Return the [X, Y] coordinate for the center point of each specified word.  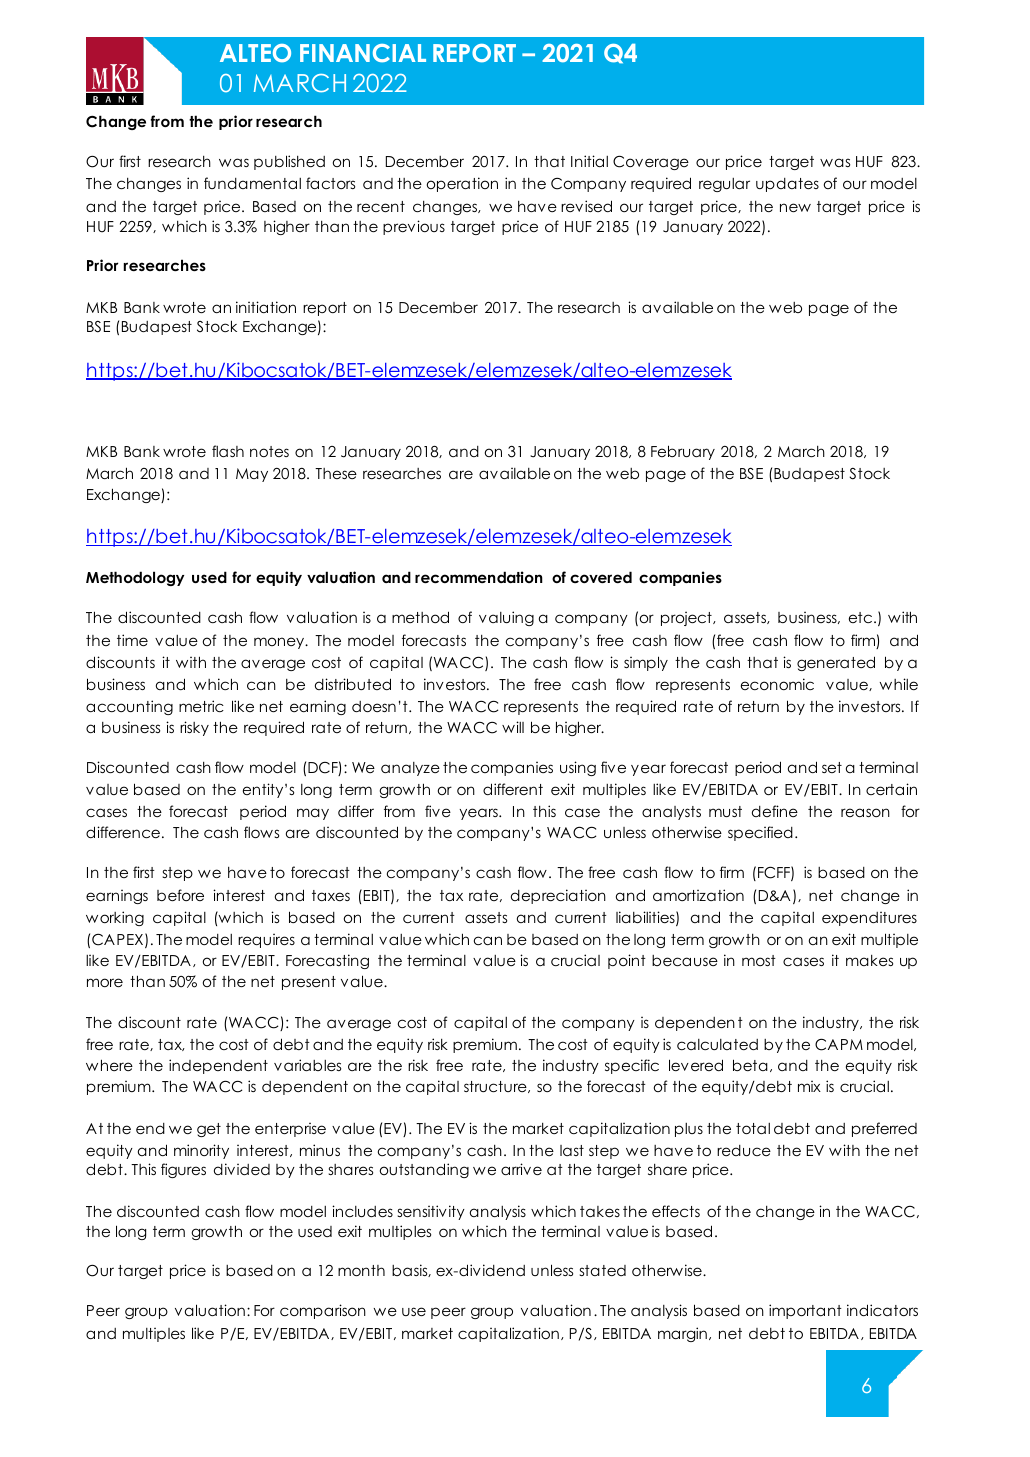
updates [787, 185]
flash [228, 451]
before [180, 895]
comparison [323, 1311]
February [683, 452]
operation [462, 184]
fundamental [252, 183]
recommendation [479, 577]
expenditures [869, 918]
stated [603, 1270]
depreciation [558, 896]
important [805, 1311]
